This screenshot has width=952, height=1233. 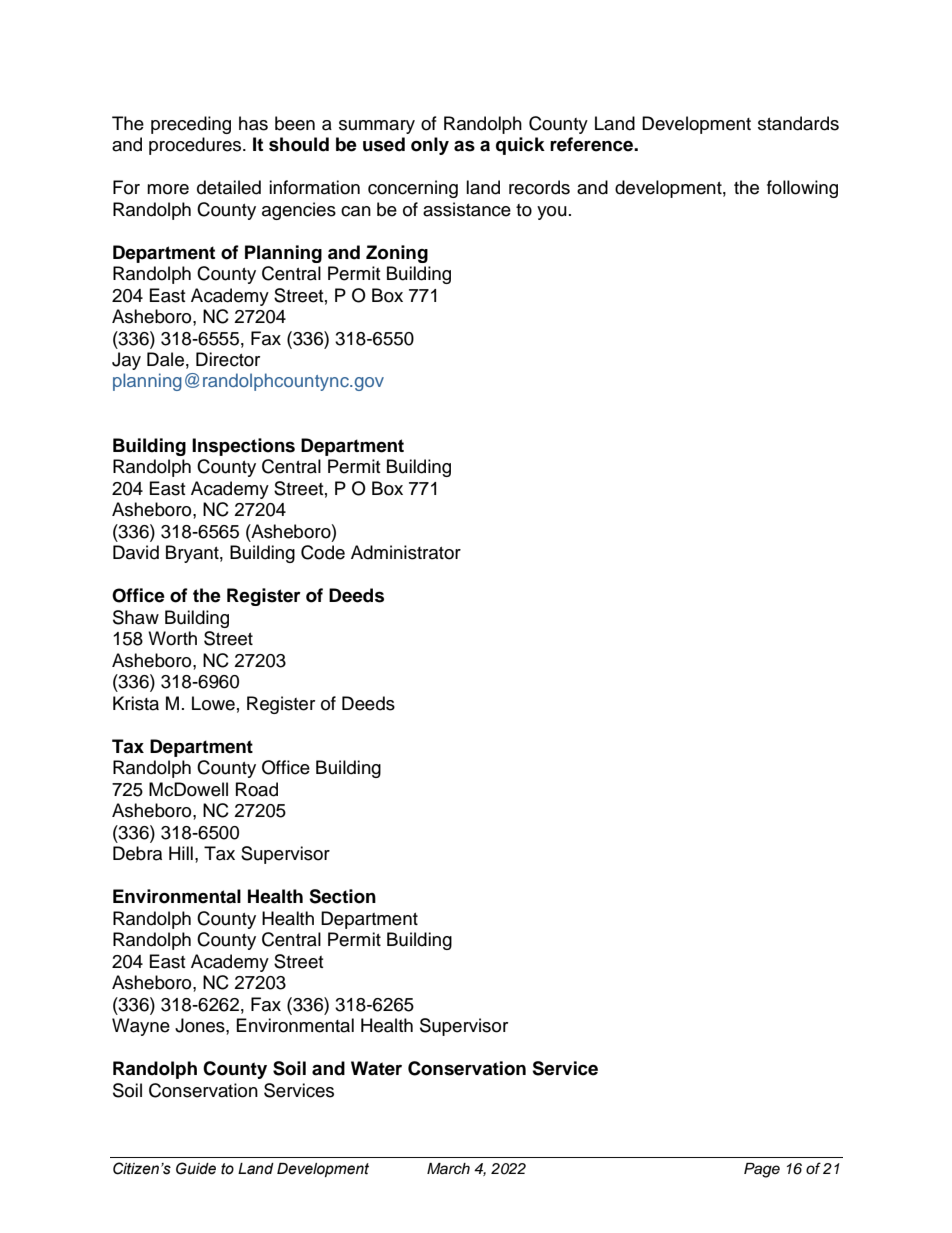 What do you see at coordinates (196, 146) in the screenshot?
I see `procedures` at bounding box center [196, 146].
